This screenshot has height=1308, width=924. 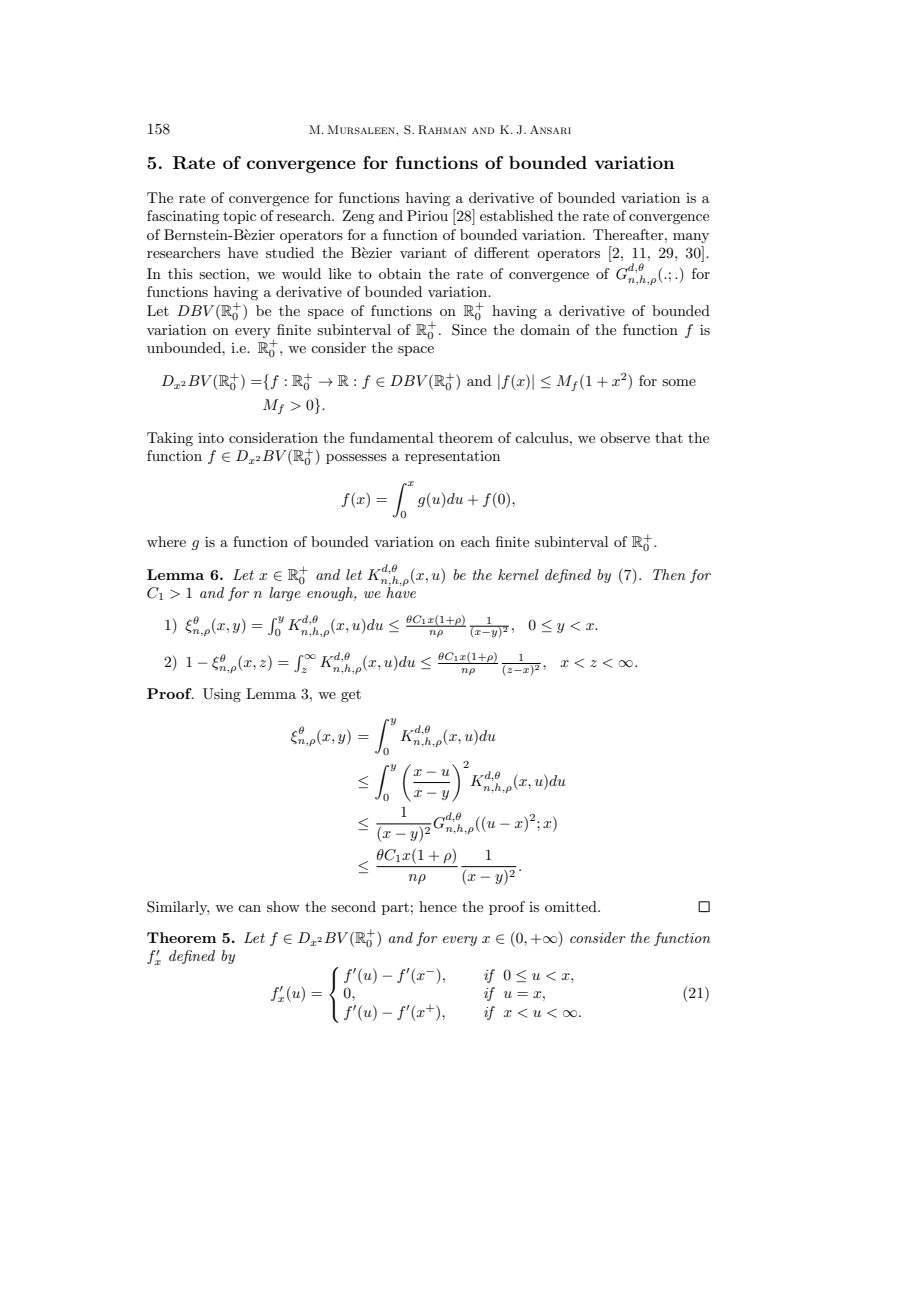 I want to click on Then, so click(x=669, y=574).
